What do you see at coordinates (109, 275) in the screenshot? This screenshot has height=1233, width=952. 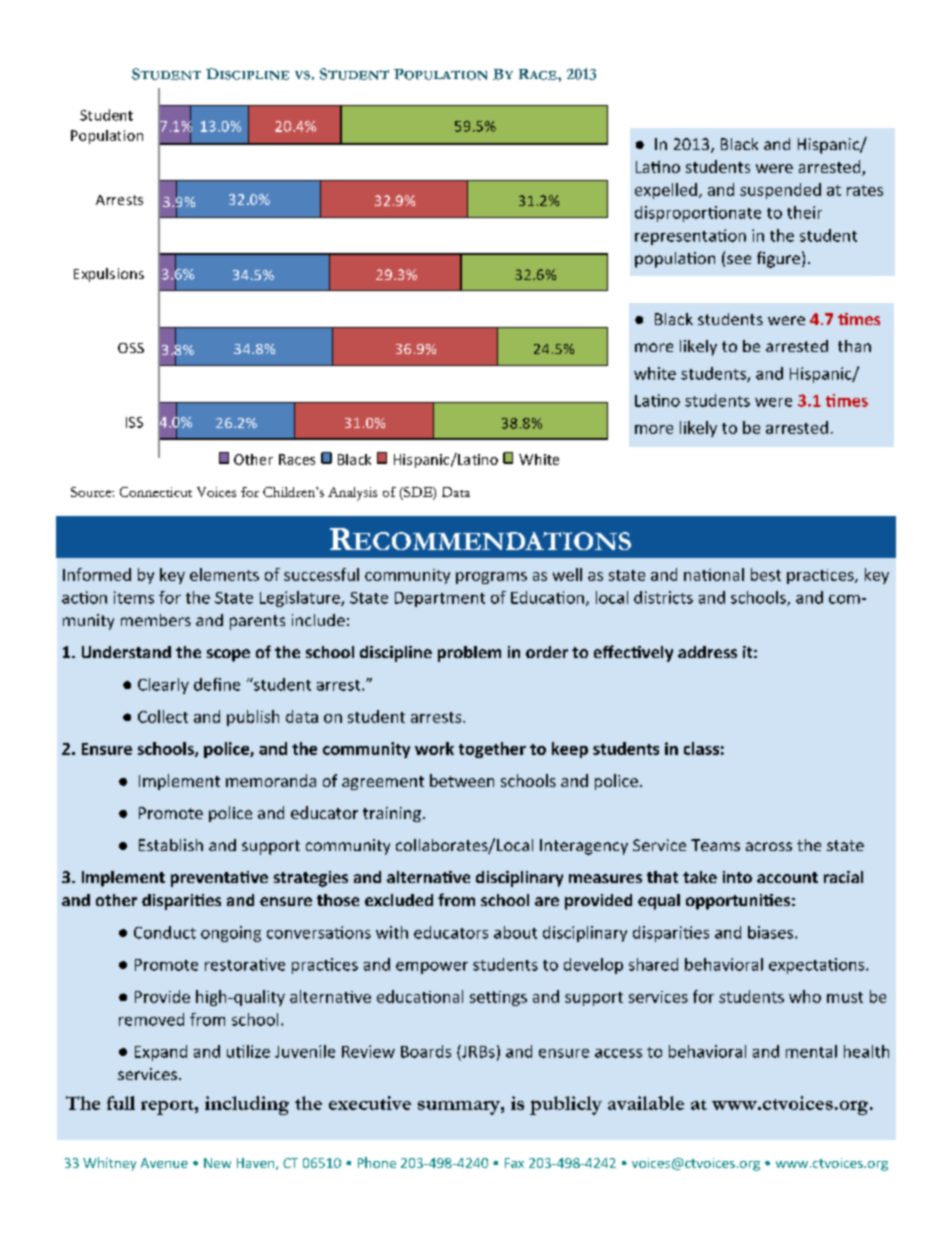 I see `Expulsions` at bounding box center [109, 275].
